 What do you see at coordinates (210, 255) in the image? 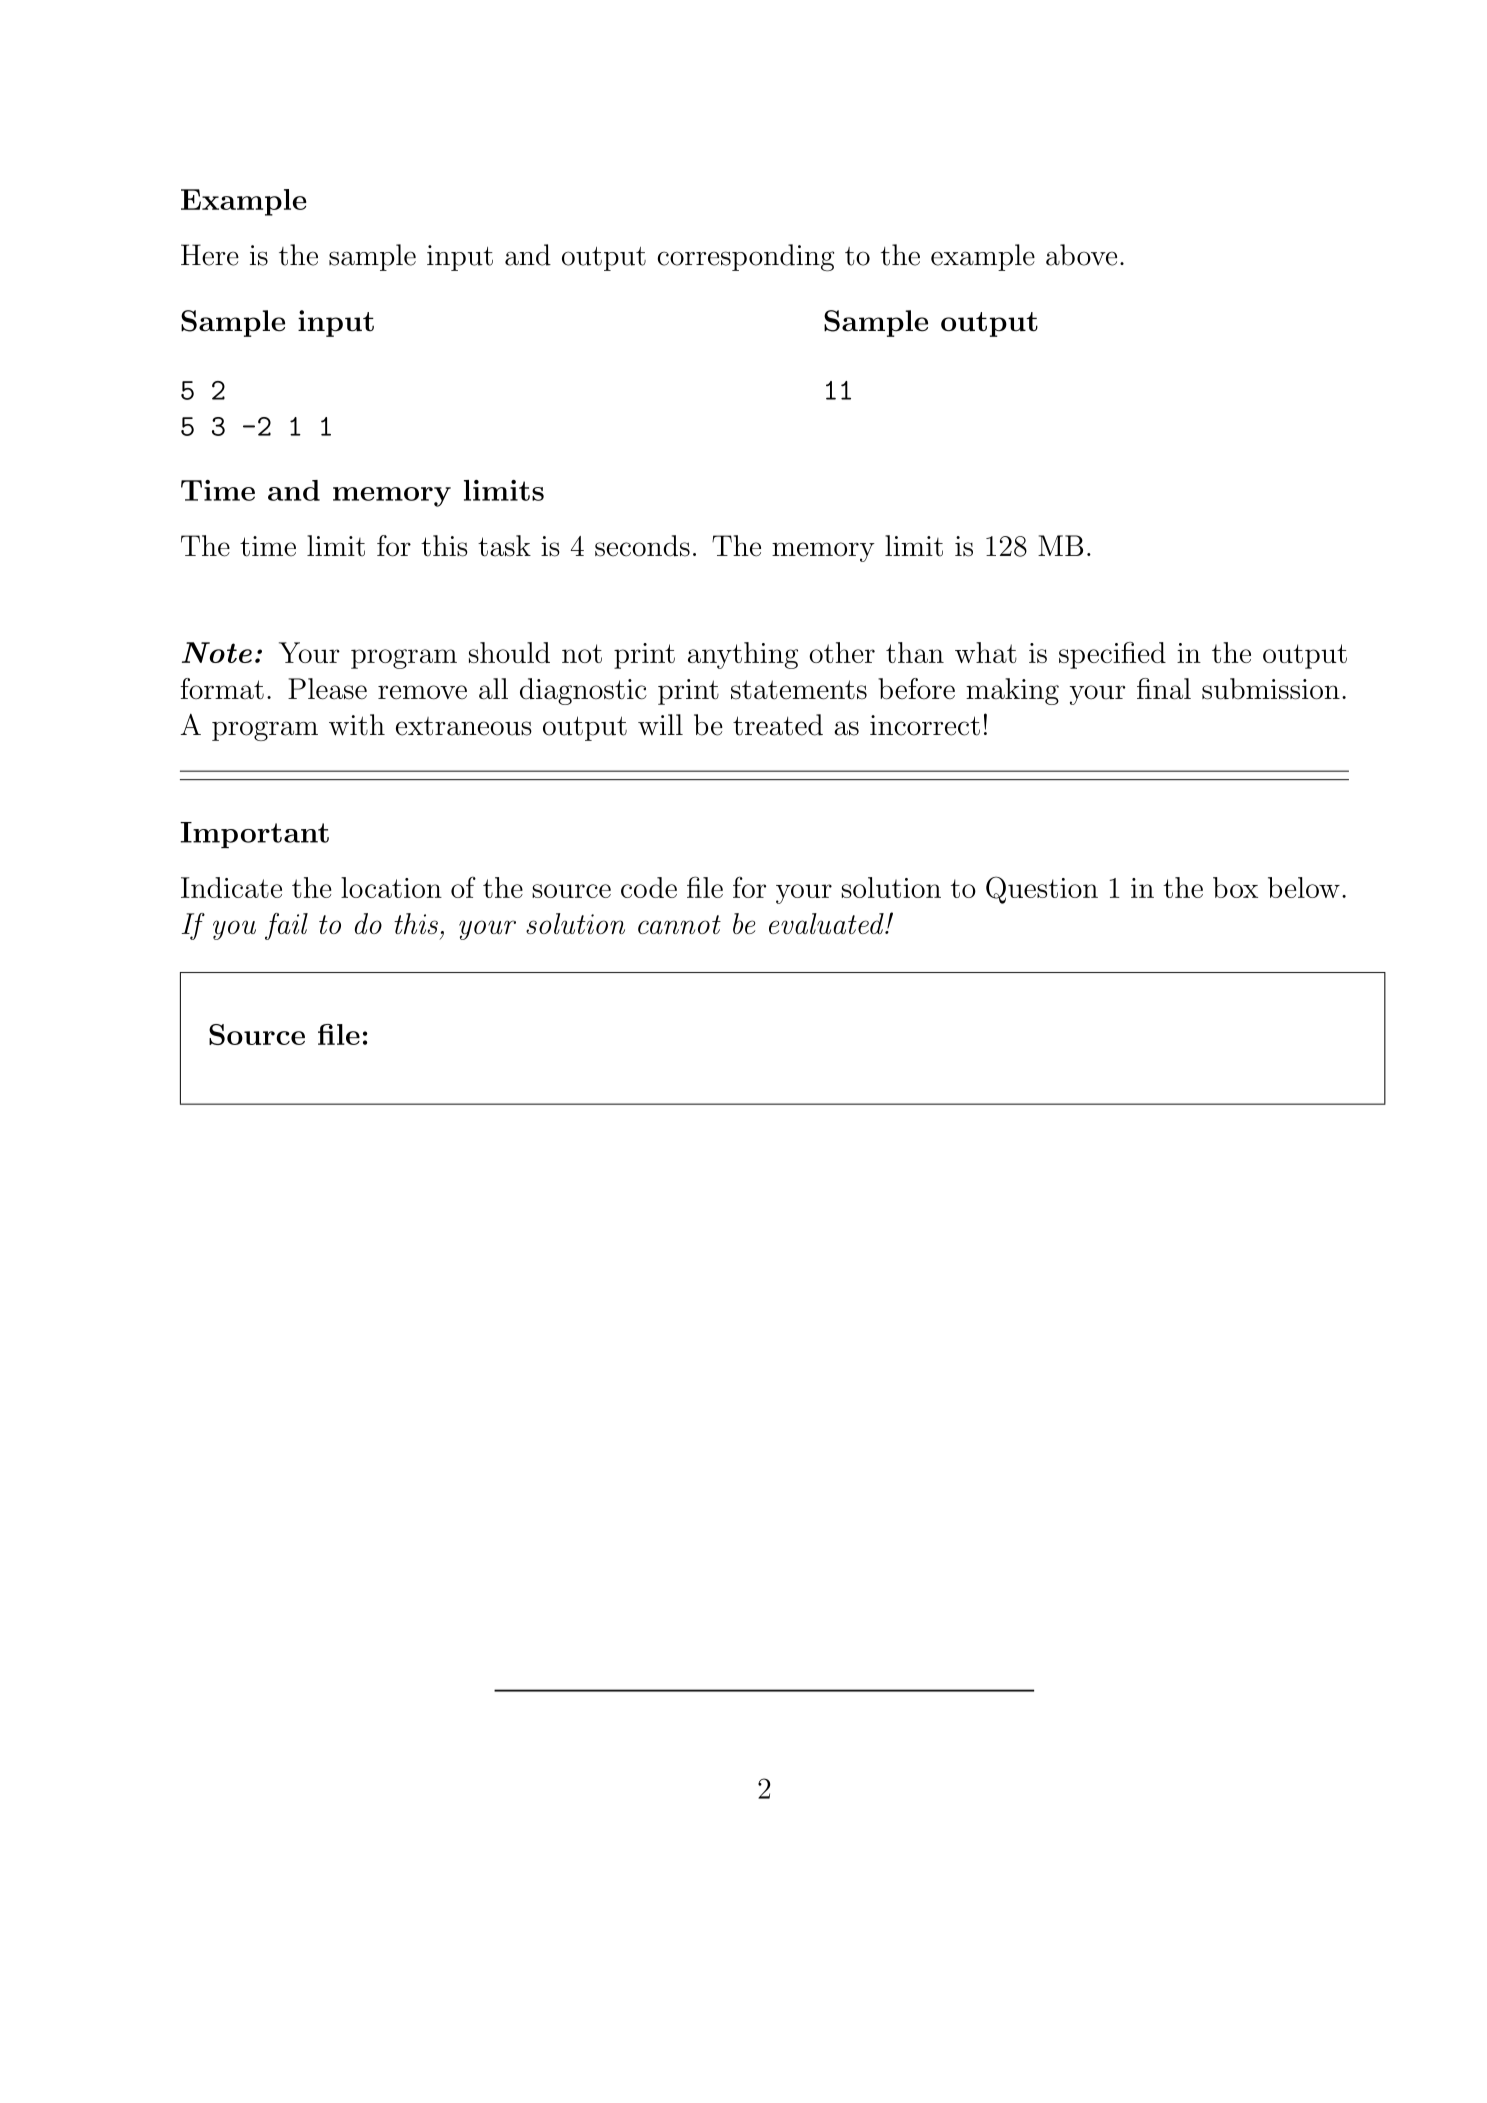
I see `Here` at bounding box center [210, 255].
